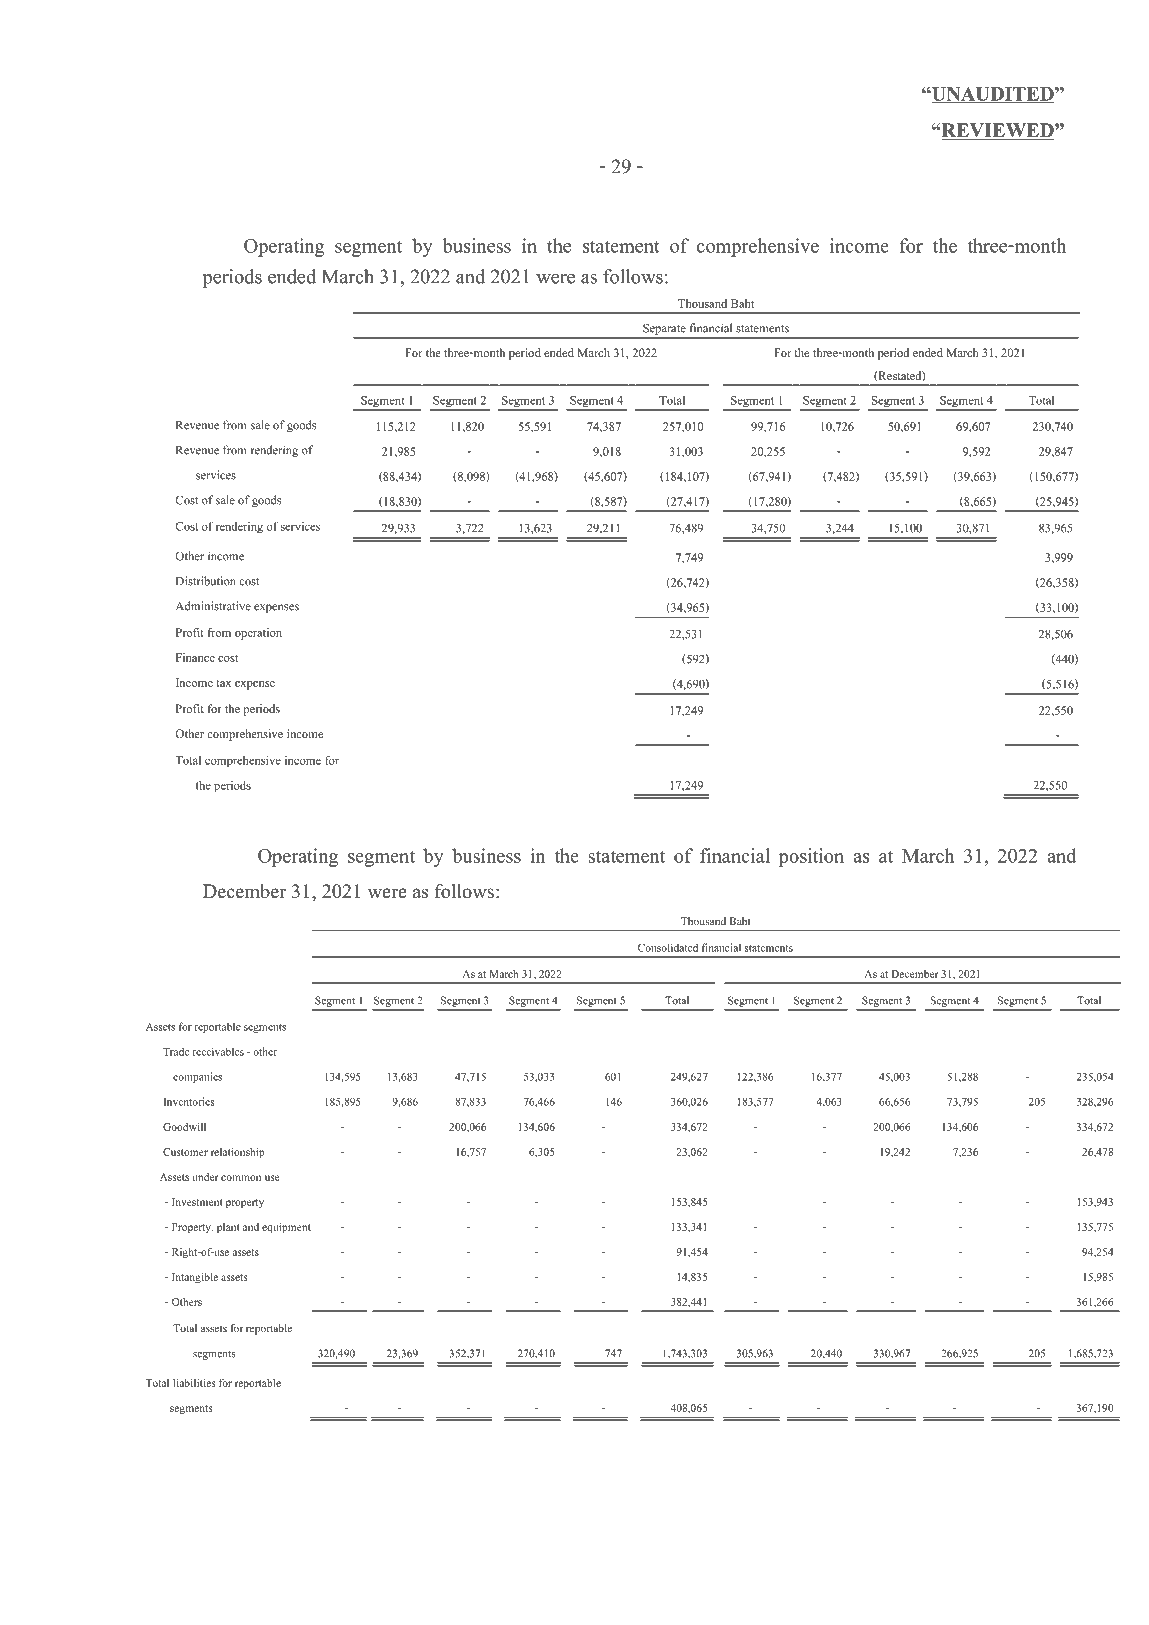  What do you see at coordinates (668, 947) in the document?
I see `Consolidated` at bounding box center [668, 947].
